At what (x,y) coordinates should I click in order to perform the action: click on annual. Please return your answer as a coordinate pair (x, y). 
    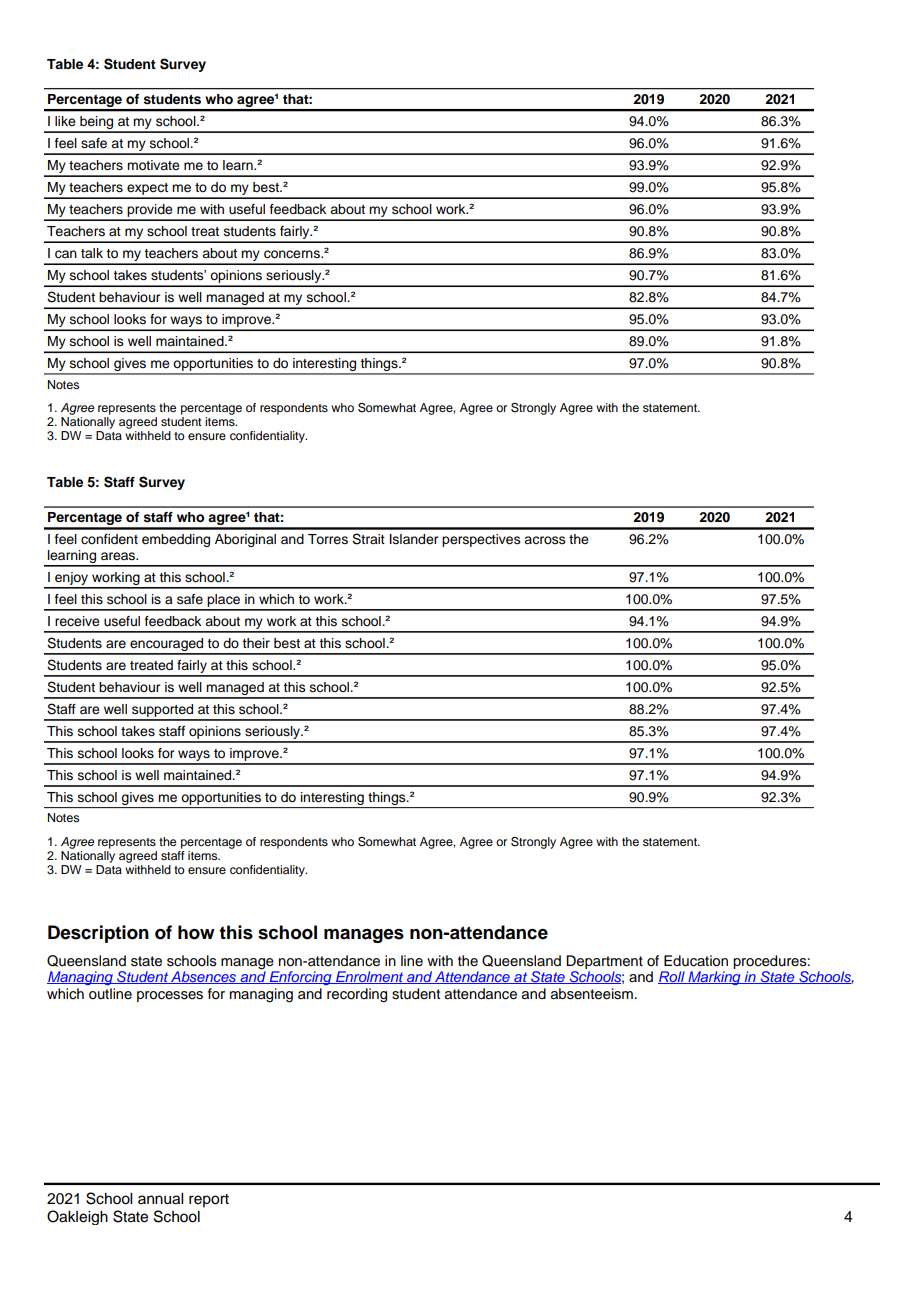
    Looking at the image, I should click on (160, 1199).
